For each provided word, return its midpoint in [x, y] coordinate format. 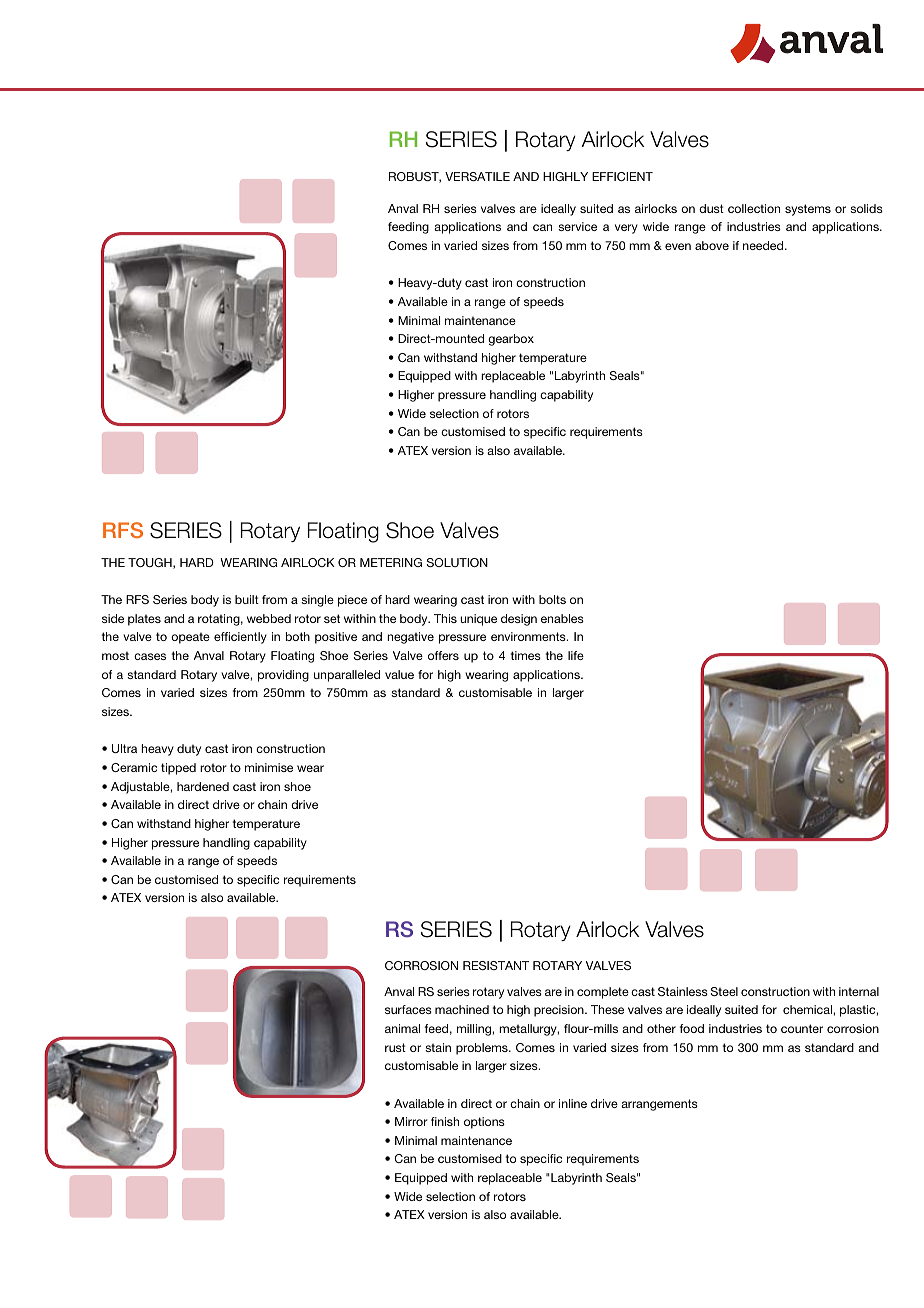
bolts [552, 599]
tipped [178, 769]
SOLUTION [457, 562]
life [576, 655]
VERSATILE [477, 176]
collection [754, 208]
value [399, 674]
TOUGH [151, 563]
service [577, 226]
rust [395, 1047]
